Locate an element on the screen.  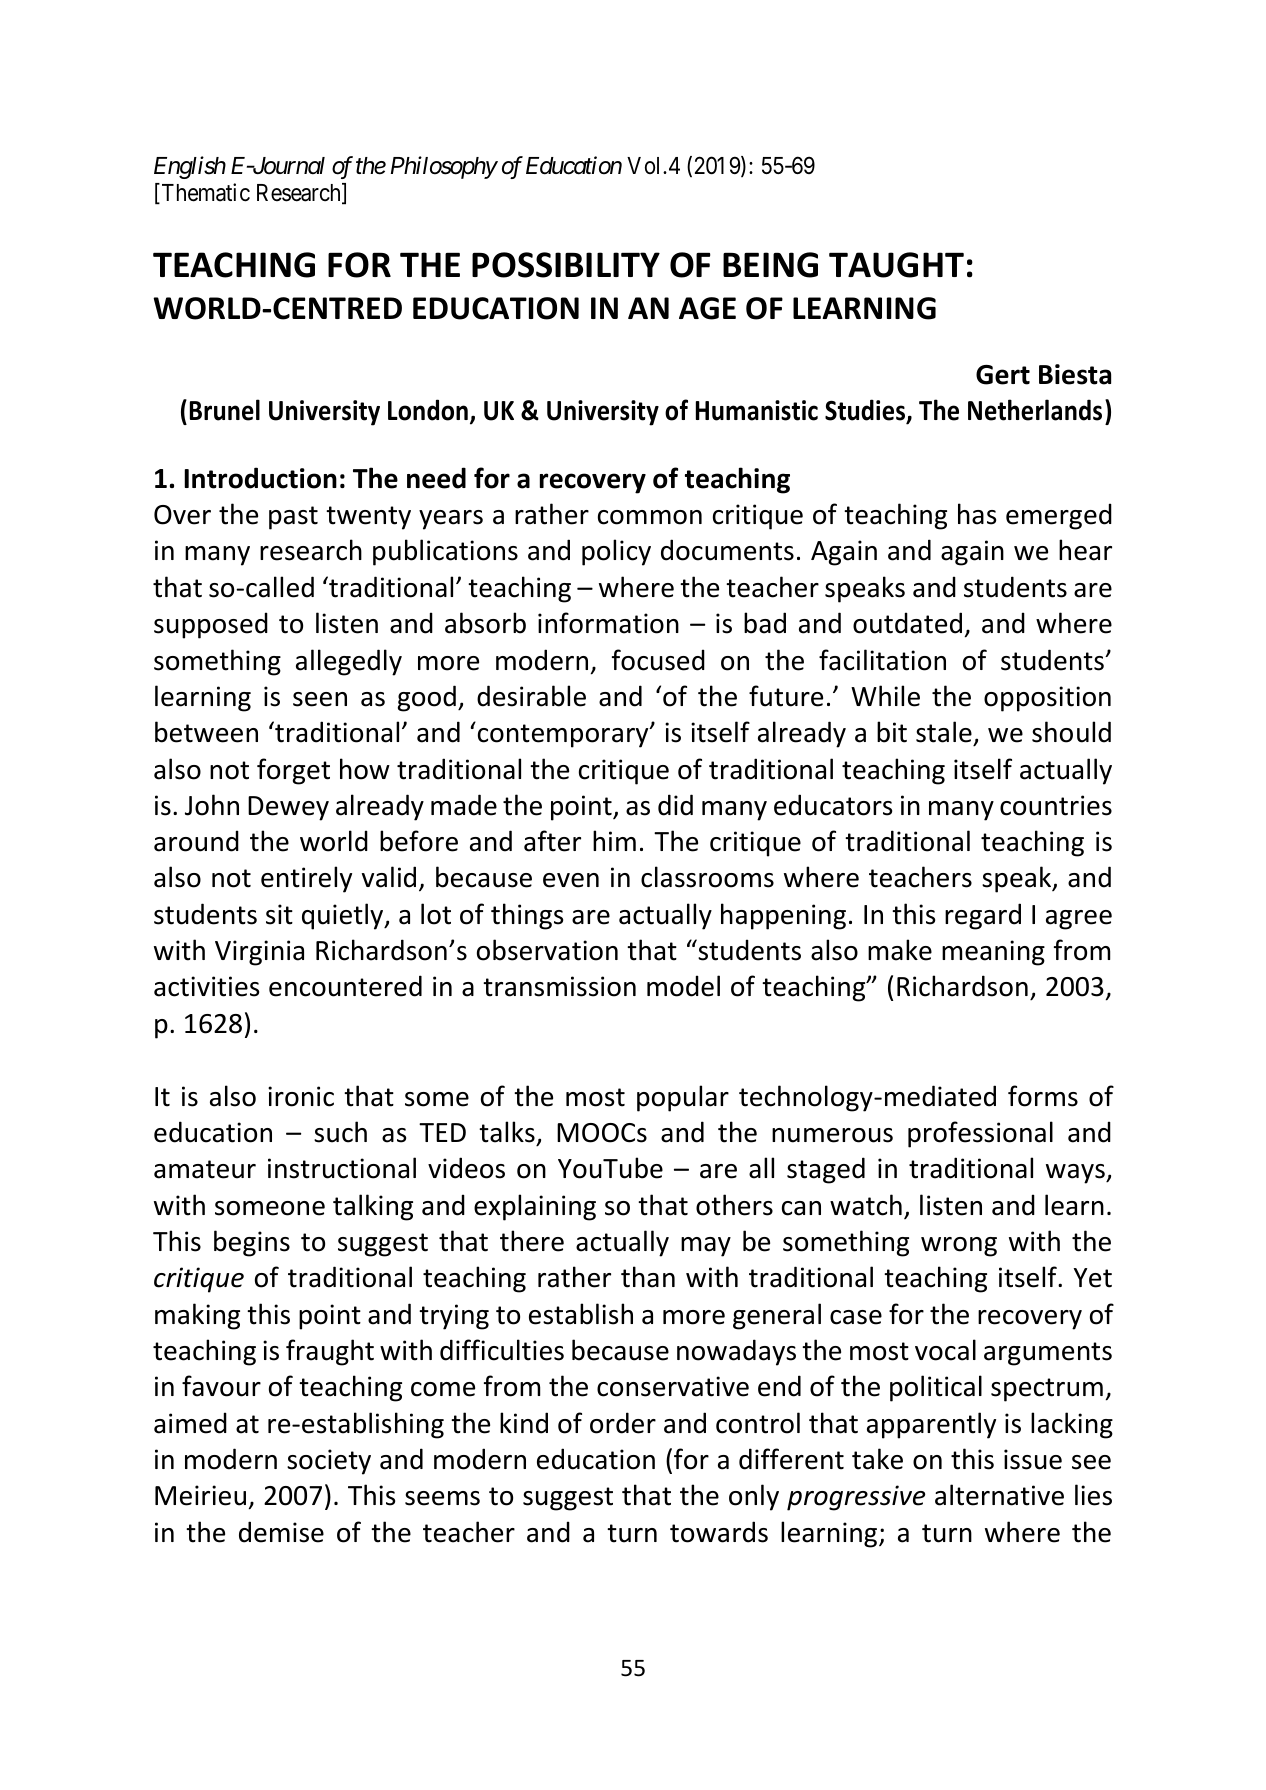
POSSIBILITY is located at coordinates (566, 265).
